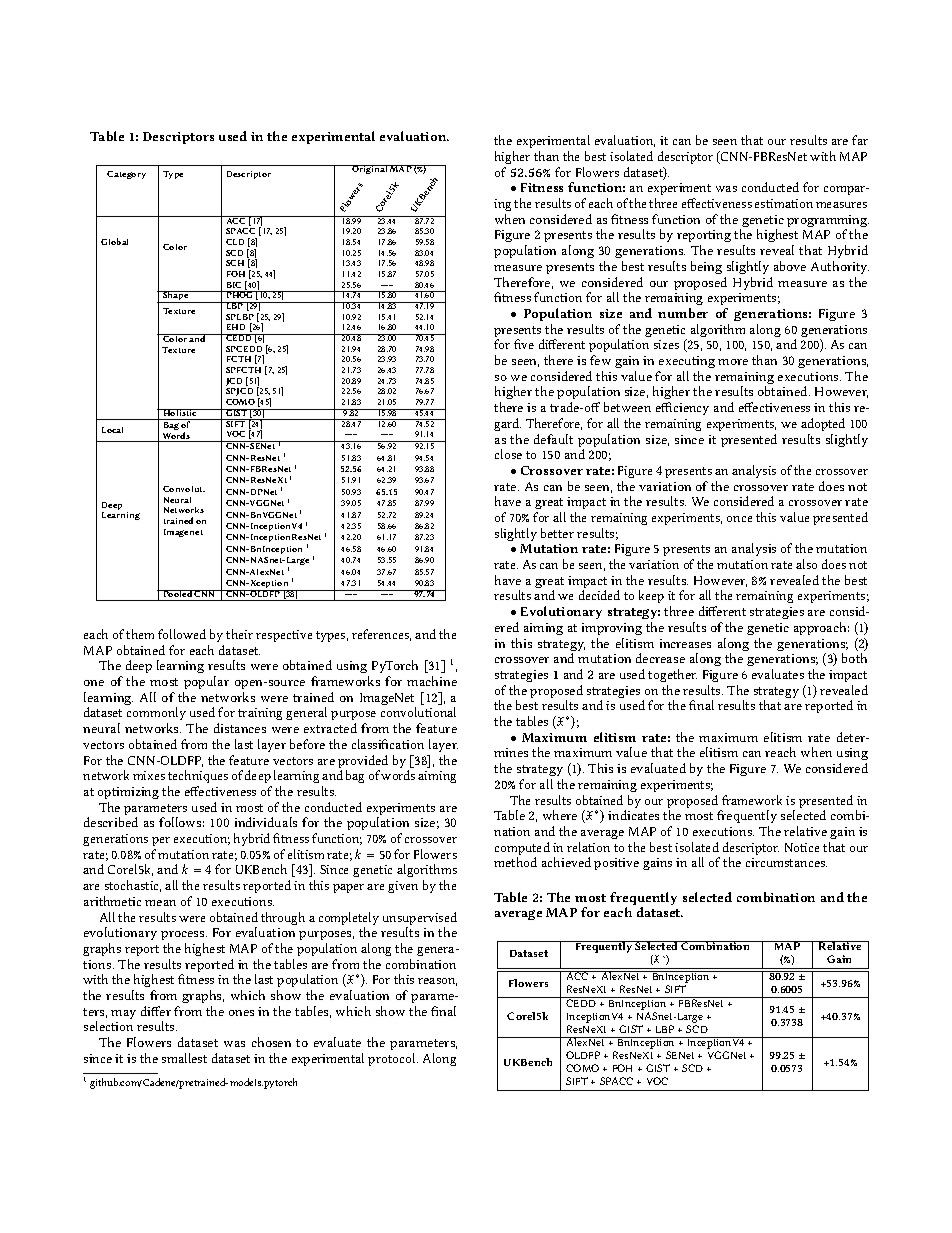 The image size is (952, 1233). Describe the element at coordinates (557, 533) in the screenshot. I see `better` at that location.
